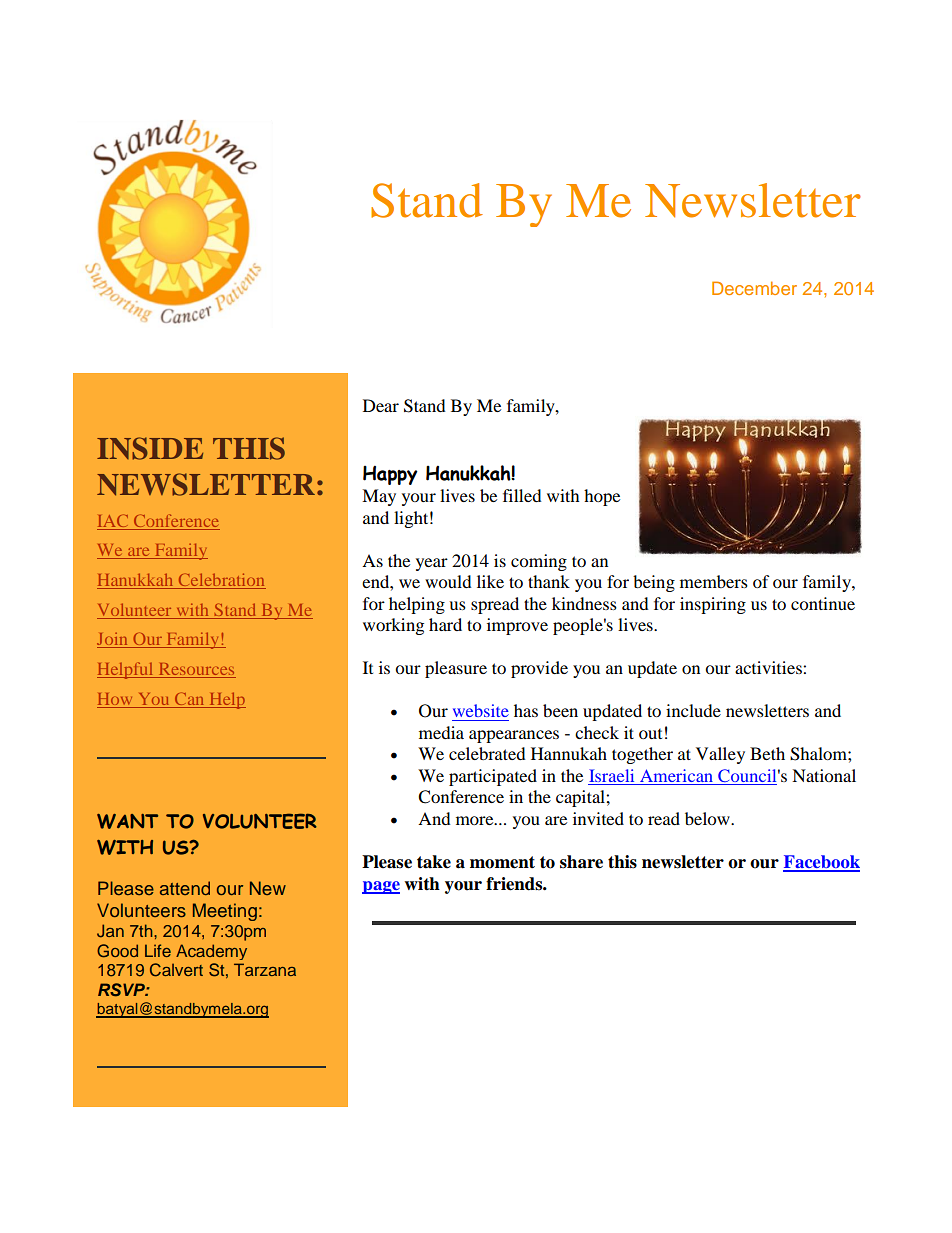 Image resolution: width=952 pixels, height=1233 pixels. Describe the element at coordinates (221, 581) in the page. I see `Celebration` at that location.
